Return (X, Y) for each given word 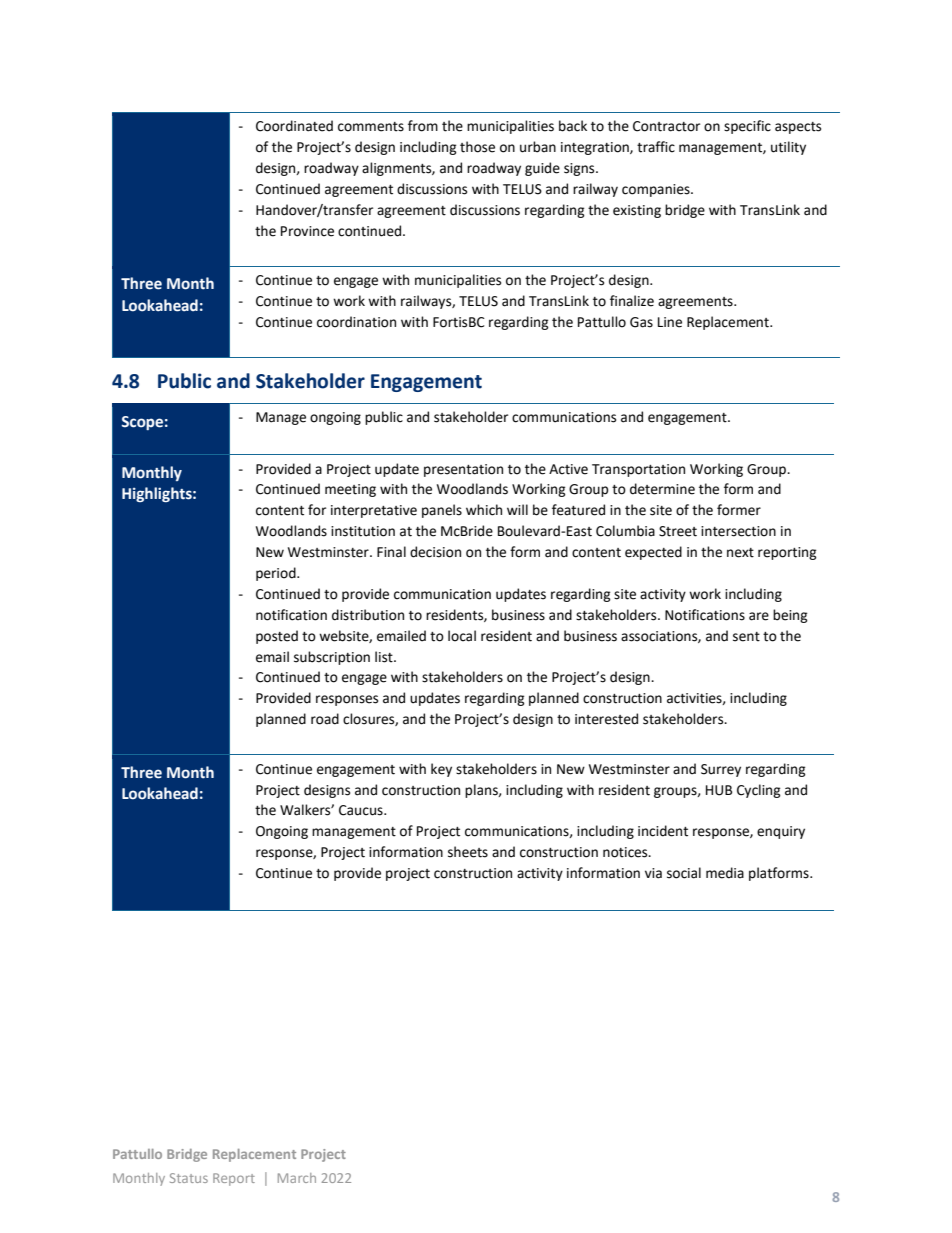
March (297, 1178)
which (484, 510)
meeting (350, 490)
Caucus (362, 810)
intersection (738, 531)
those (477, 147)
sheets (468, 852)
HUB (719, 790)
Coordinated (294, 126)
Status (189, 1178)
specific (747, 127)
